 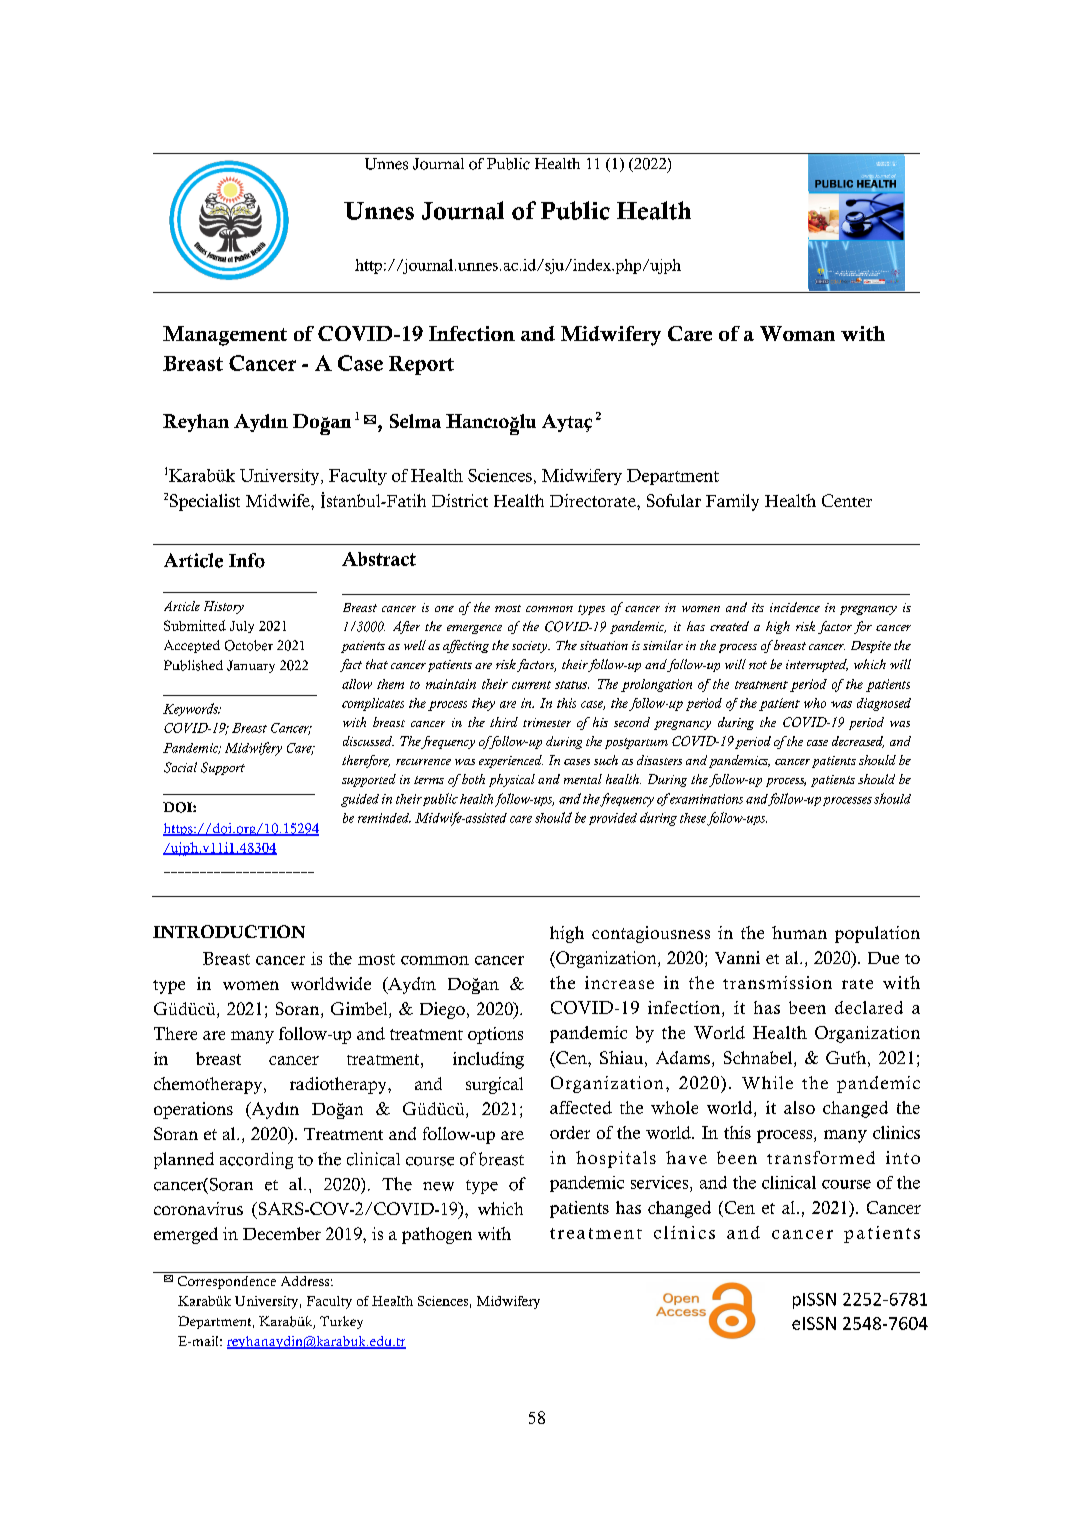 I want to click on Keywords, so click(x=191, y=709).
